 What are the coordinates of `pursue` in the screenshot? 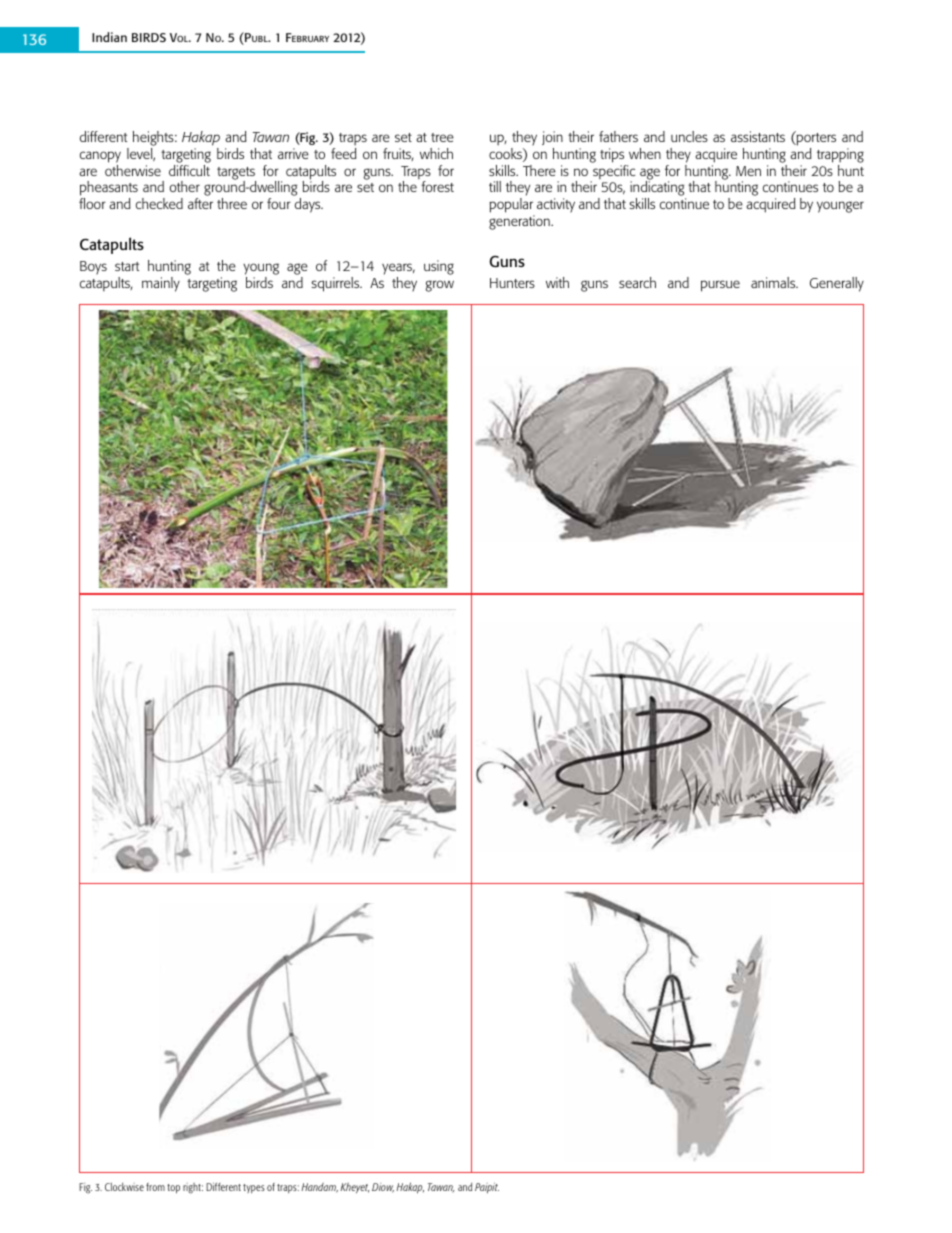 It's located at (720, 286).
